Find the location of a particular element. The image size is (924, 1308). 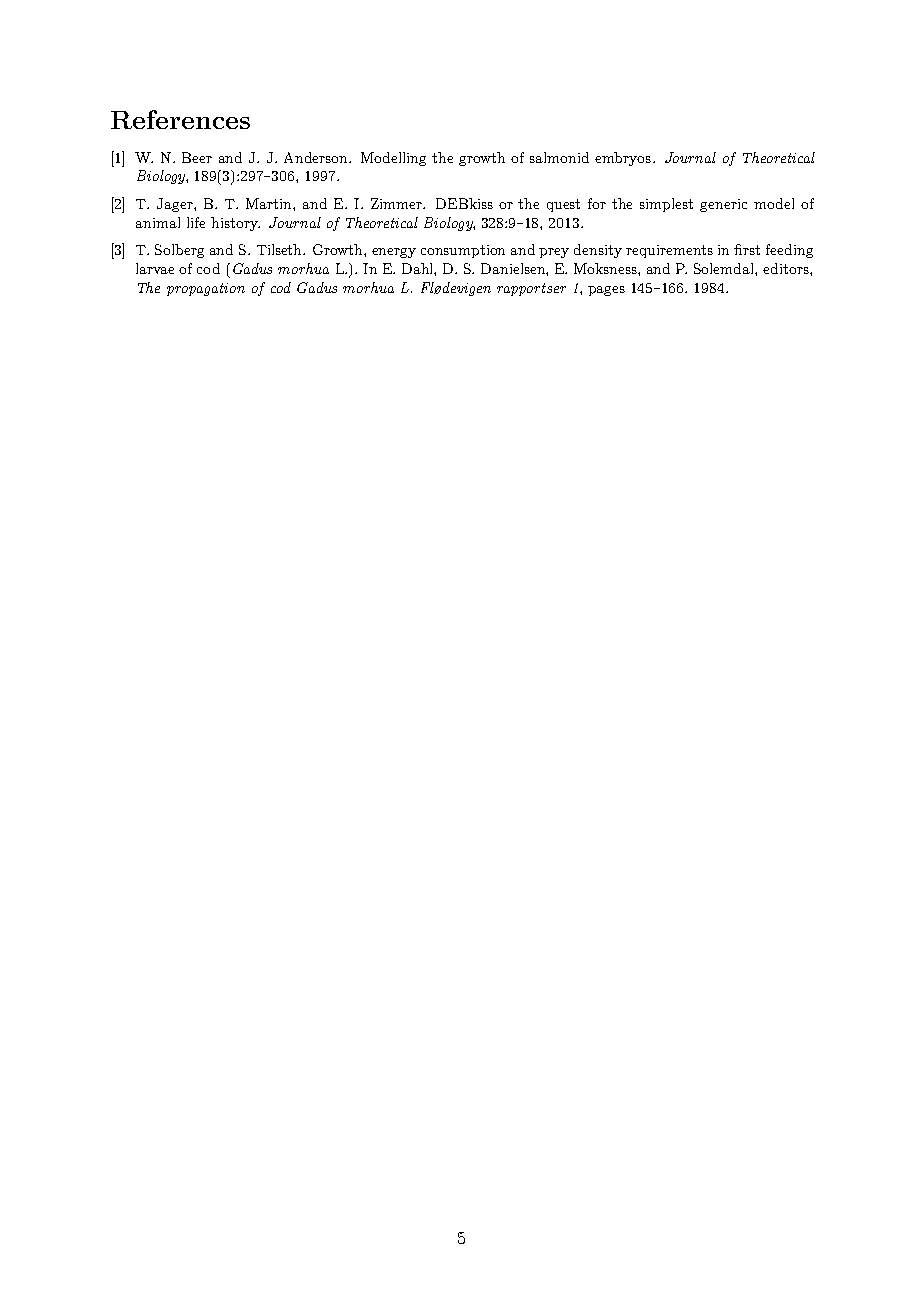

generic is located at coordinates (723, 205).
